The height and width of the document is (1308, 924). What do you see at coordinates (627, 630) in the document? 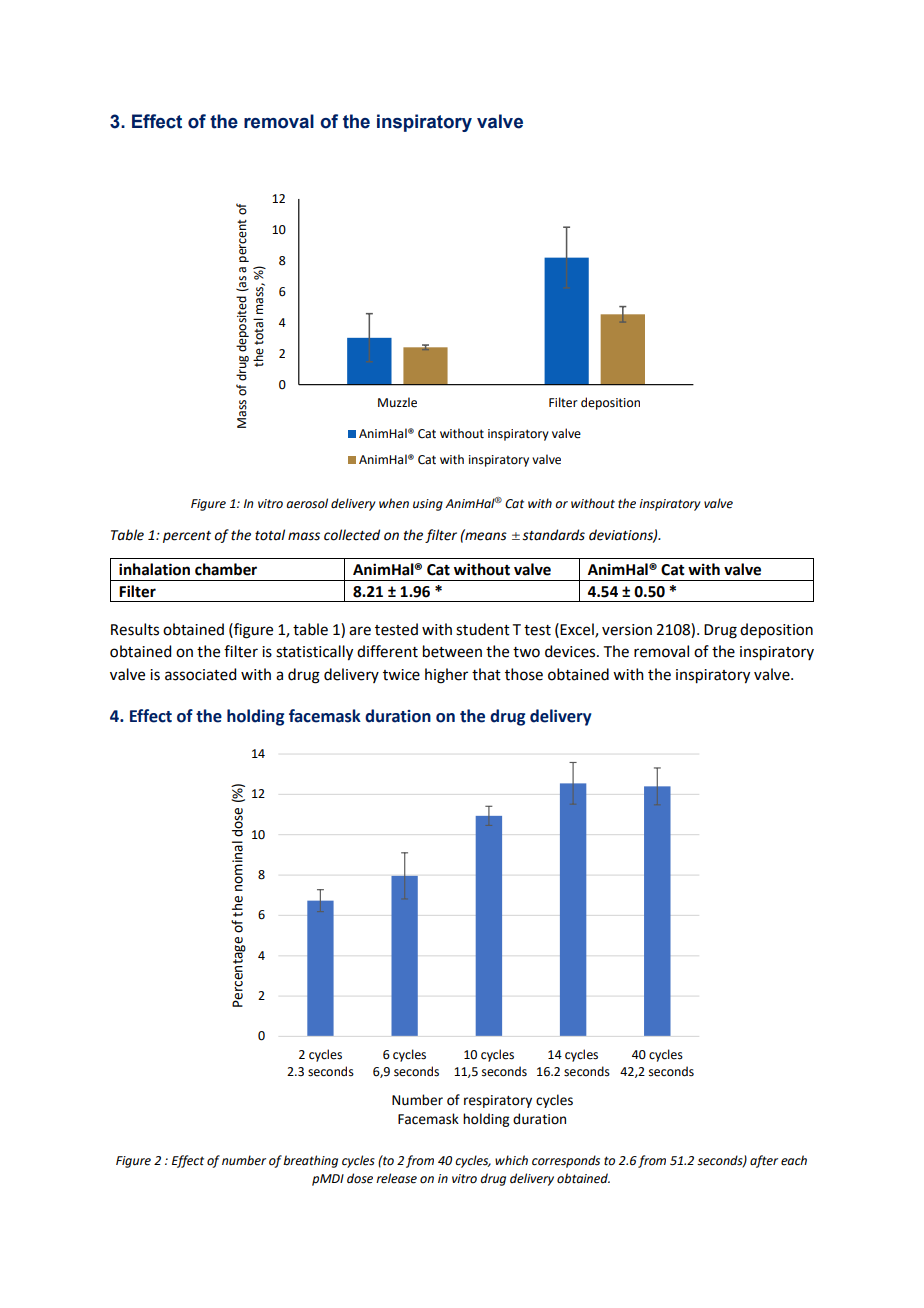
I see `version` at bounding box center [627, 630].
